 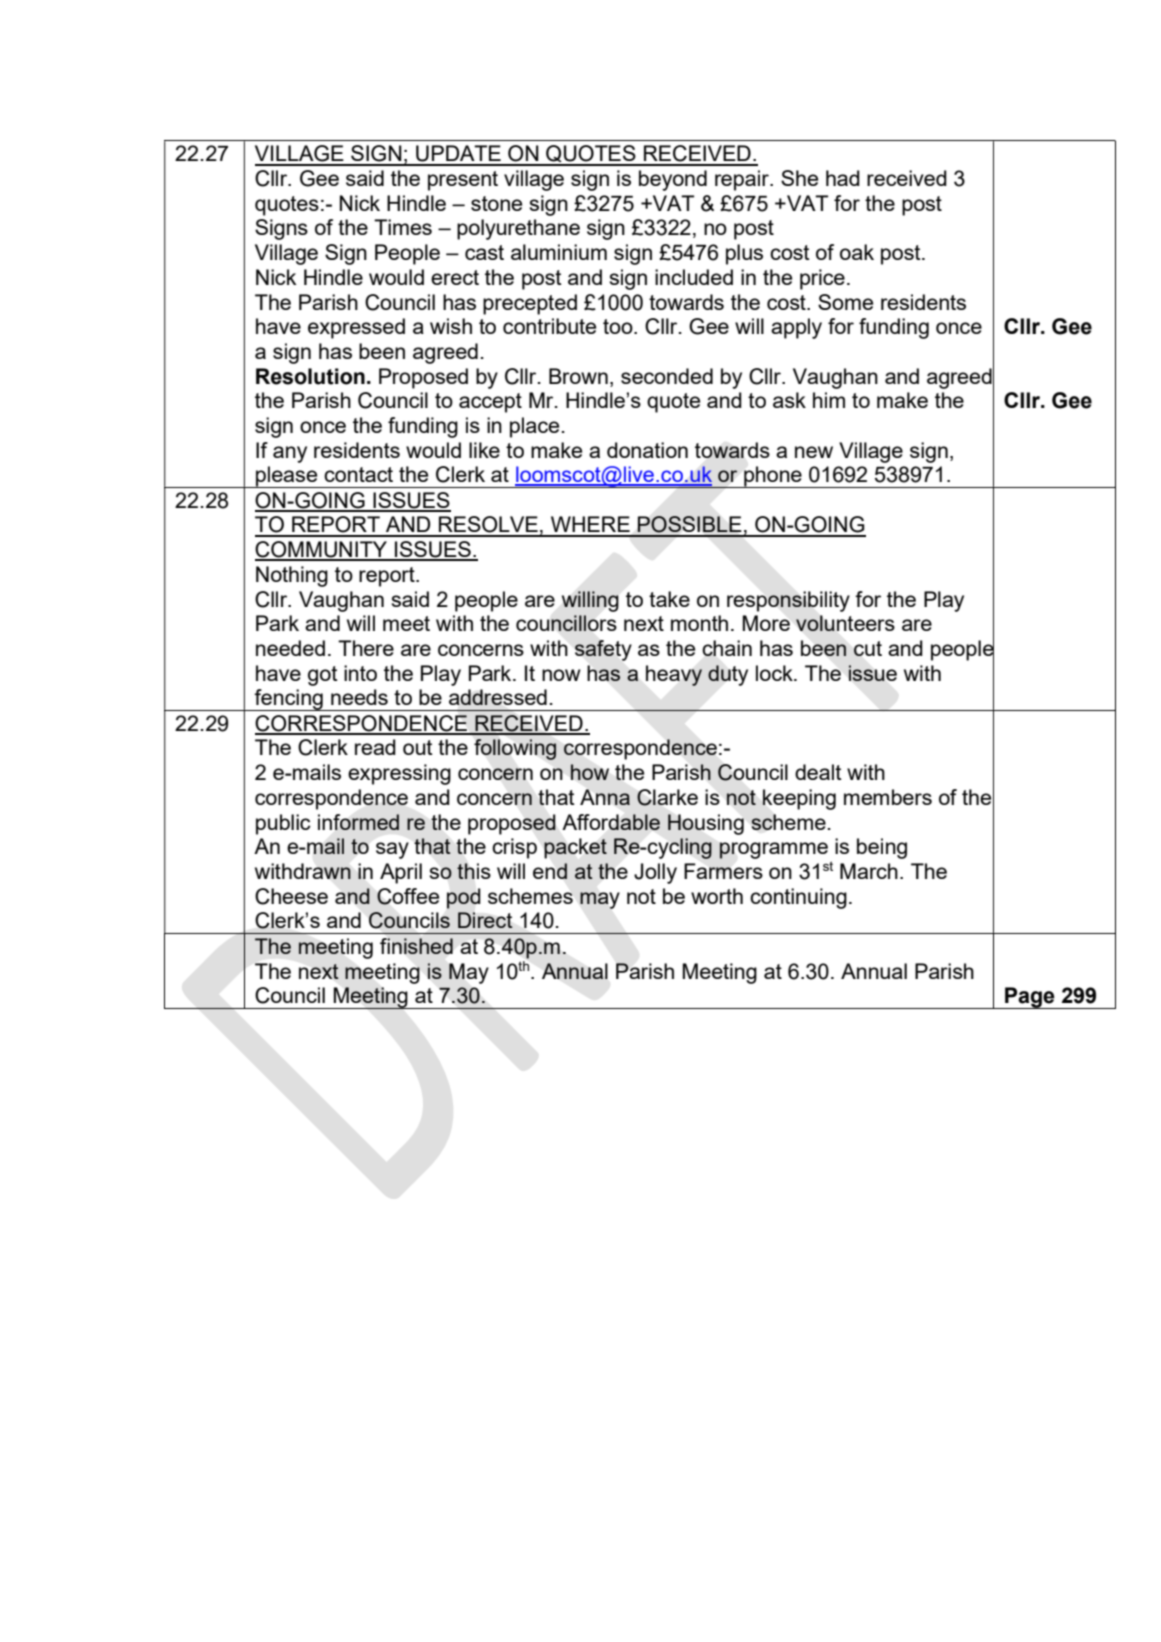 What do you see at coordinates (1030, 998) in the image?
I see `Page` at bounding box center [1030, 998].
